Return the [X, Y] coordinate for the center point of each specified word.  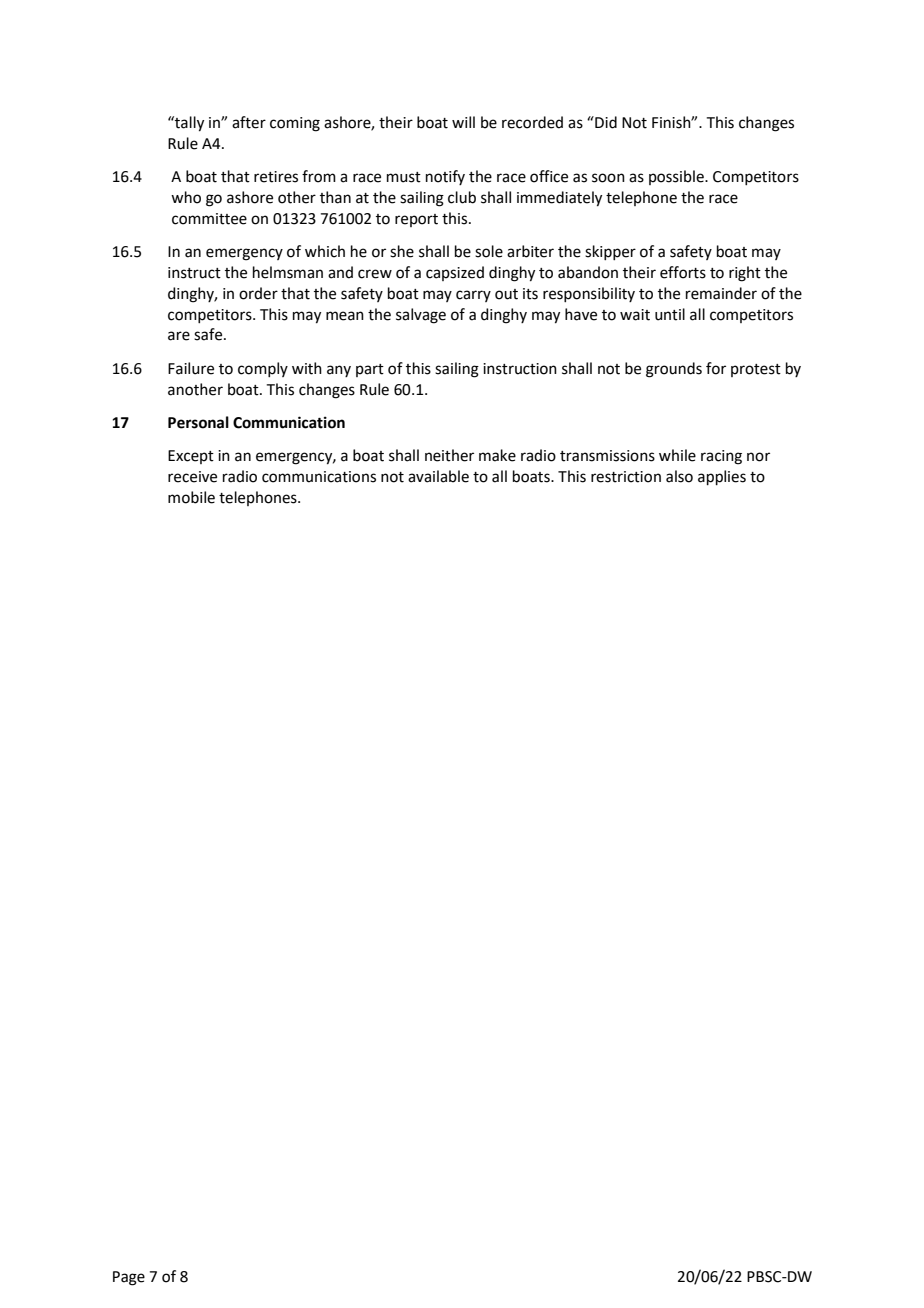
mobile [191, 497]
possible [677, 177]
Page [129, 1278]
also [679, 476]
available [438, 476]
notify [445, 177]
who [186, 197]
